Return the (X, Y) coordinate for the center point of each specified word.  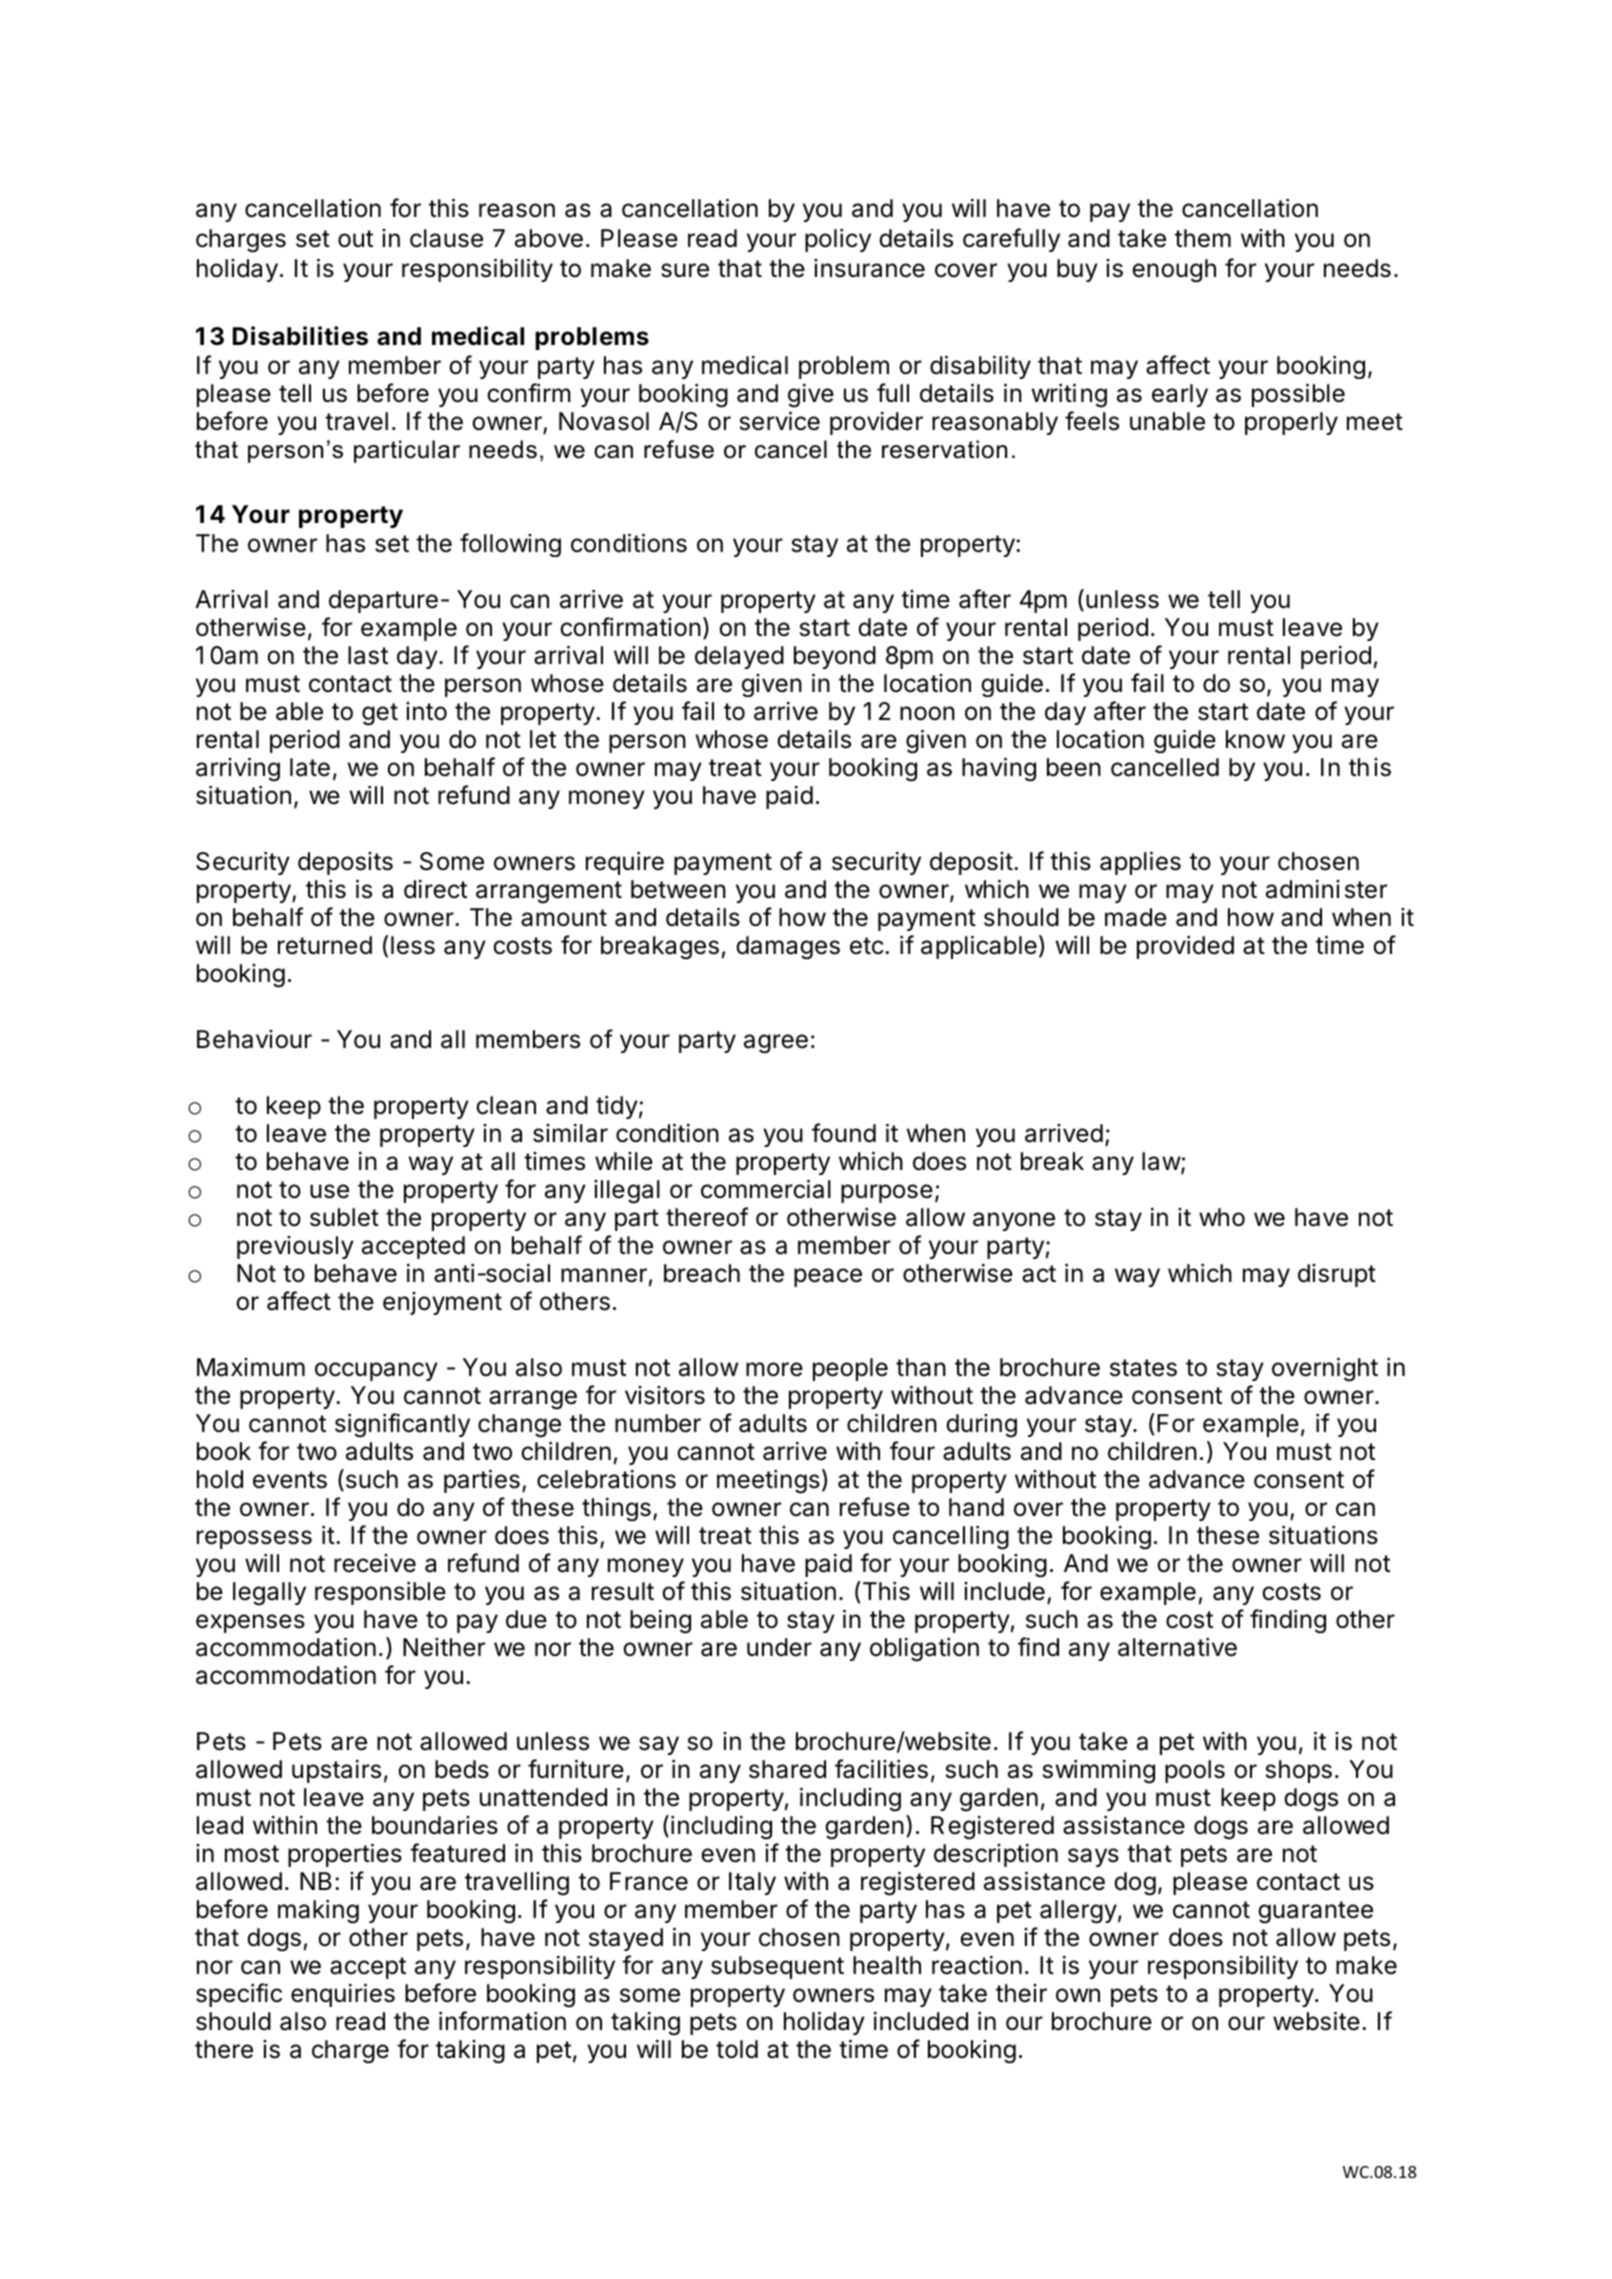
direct (435, 889)
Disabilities (300, 336)
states (1143, 1368)
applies (1140, 863)
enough (1174, 271)
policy (838, 240)
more (774, 1369)
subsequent (777, 1967)
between (678, 889)
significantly (402, 1425)
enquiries (343, 1995)
